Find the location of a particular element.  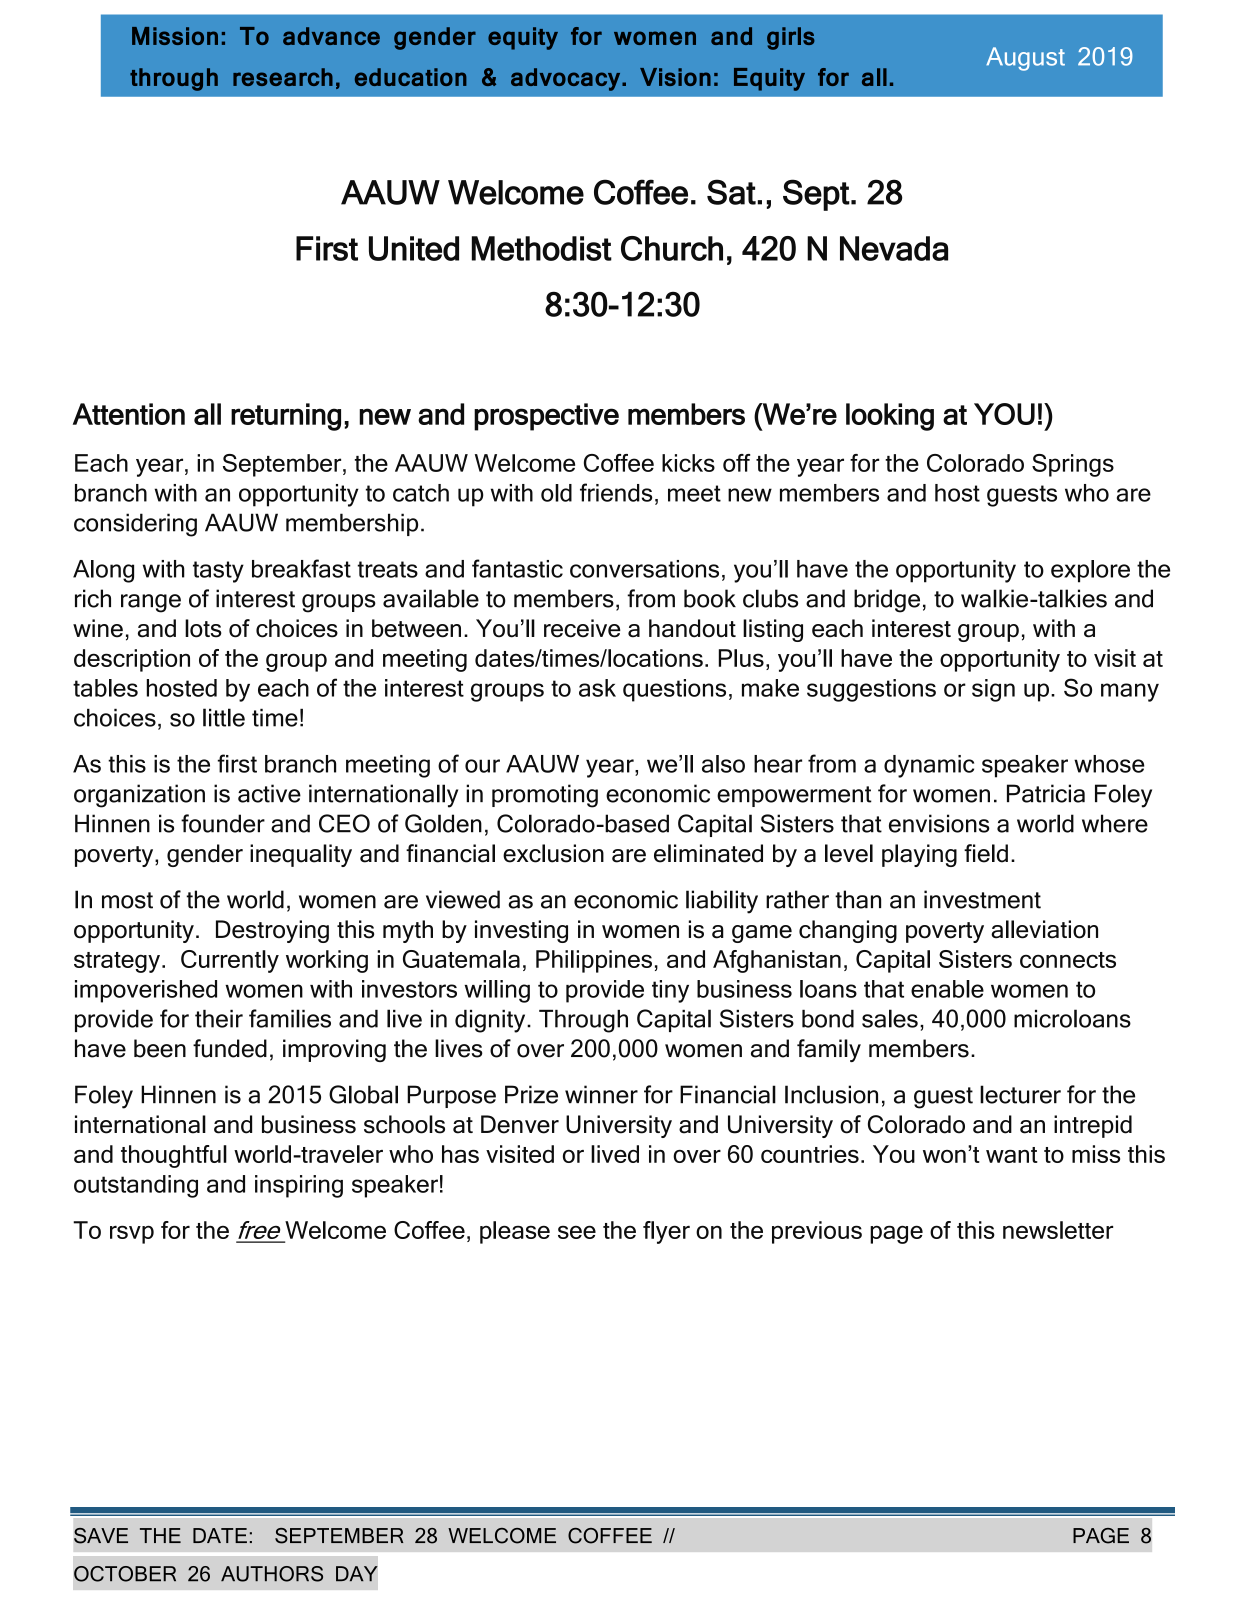

founder is located at coordinates (223, 823).
